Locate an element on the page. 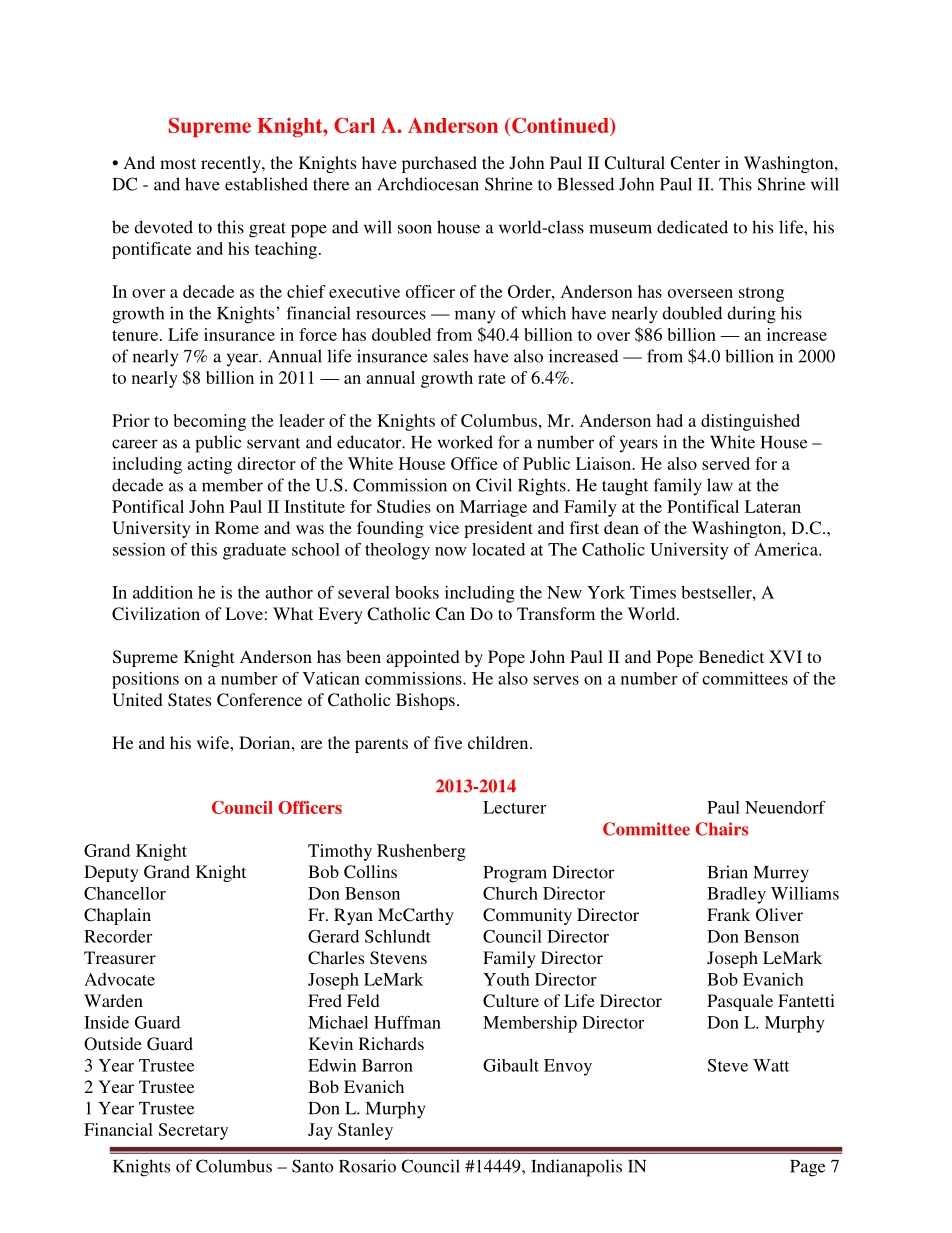 The width and height of the image is (952, 1233). appointed is located at coordinates (423, 658).
